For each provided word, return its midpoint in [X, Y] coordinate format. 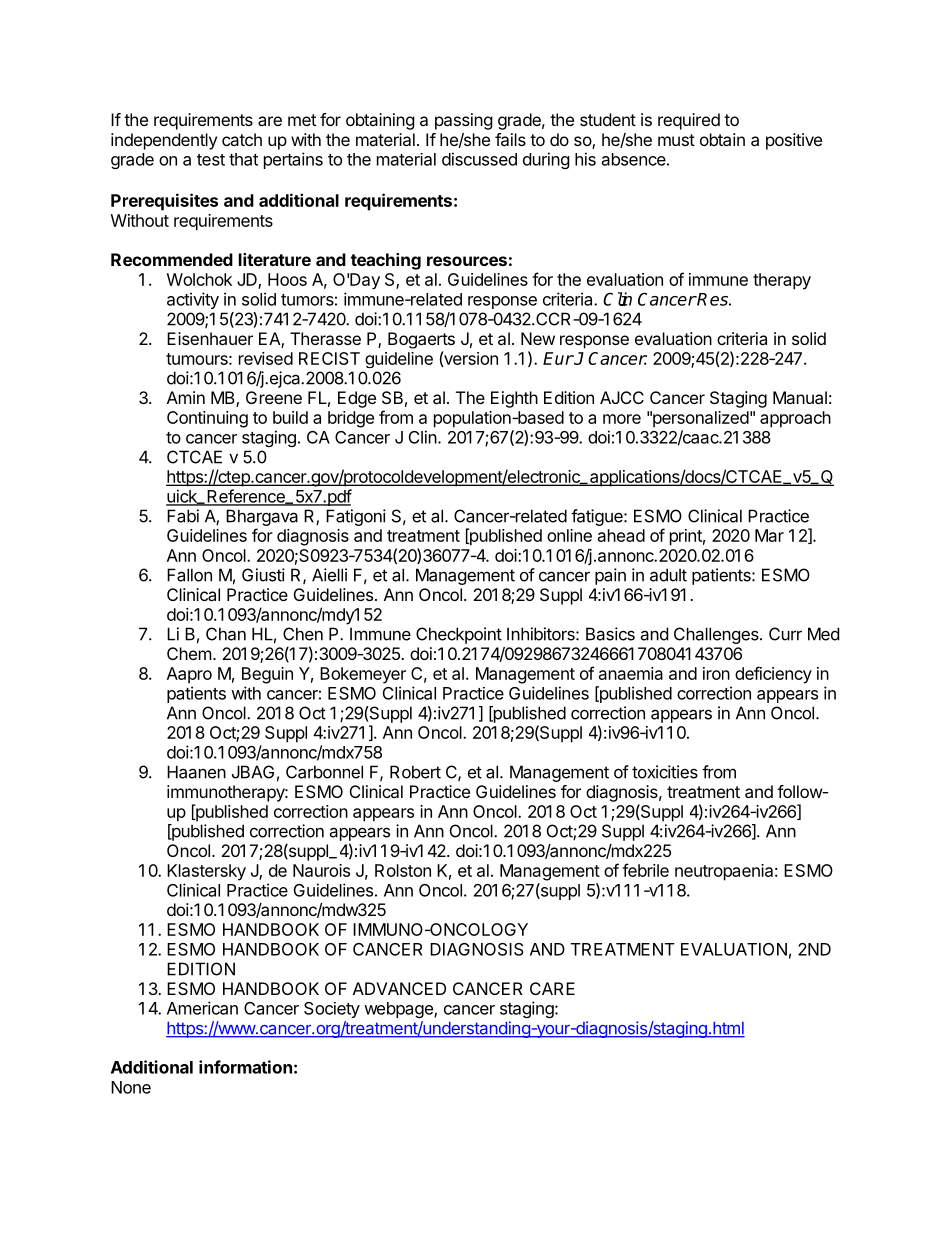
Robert [415, 772]
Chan [226, 634]
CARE [552, 988]
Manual [800, 397]
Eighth [514, 399]
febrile [645, 870]
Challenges [717, 635]
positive [794, 141]
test [211, 160]
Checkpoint [459, 635]
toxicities [665, 772]
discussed [479, 159]
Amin [186, 397]
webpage [399, 1010]
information [245, 1067]
